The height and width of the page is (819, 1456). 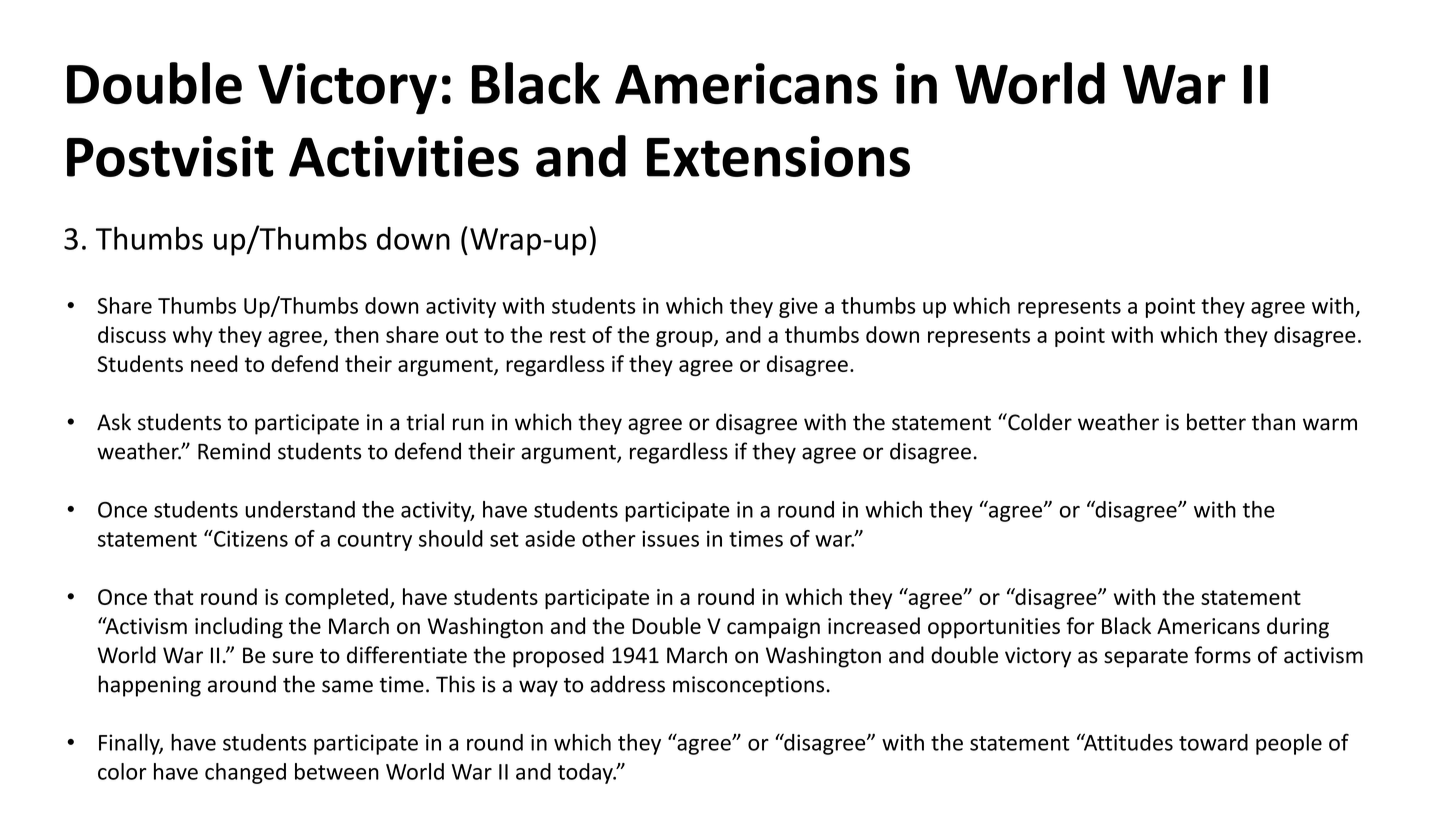 What do you see at coordinates (778, 156) in the page?
I see `Extensions` at bounding box center [778, 156].
